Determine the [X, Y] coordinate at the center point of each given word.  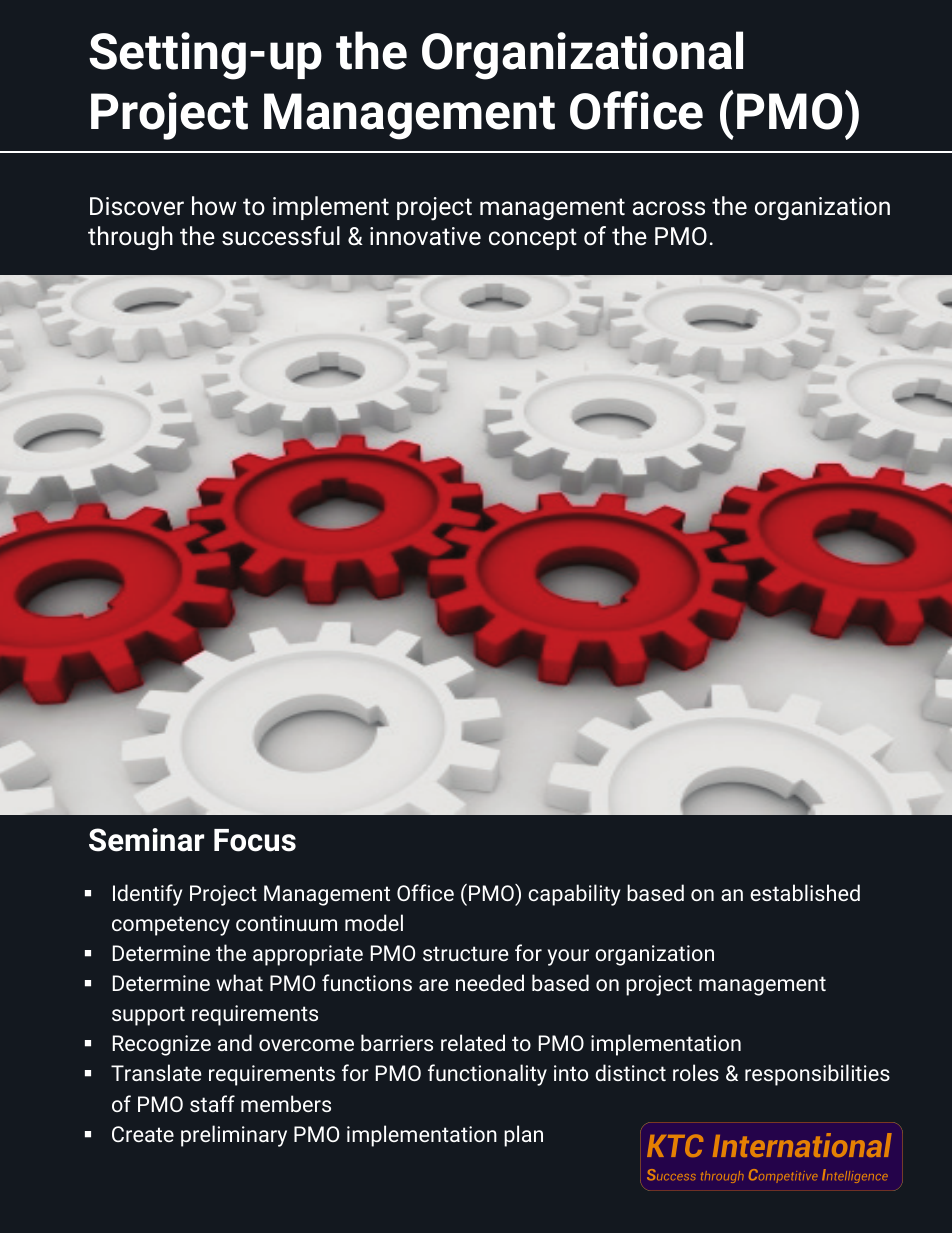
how [214, 205]
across [669, 208]
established [805, 892]
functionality [487, 1075]
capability [574, 895]
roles [696, 1072]
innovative [425, 236]
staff [212, 1103]
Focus [255, 840]
